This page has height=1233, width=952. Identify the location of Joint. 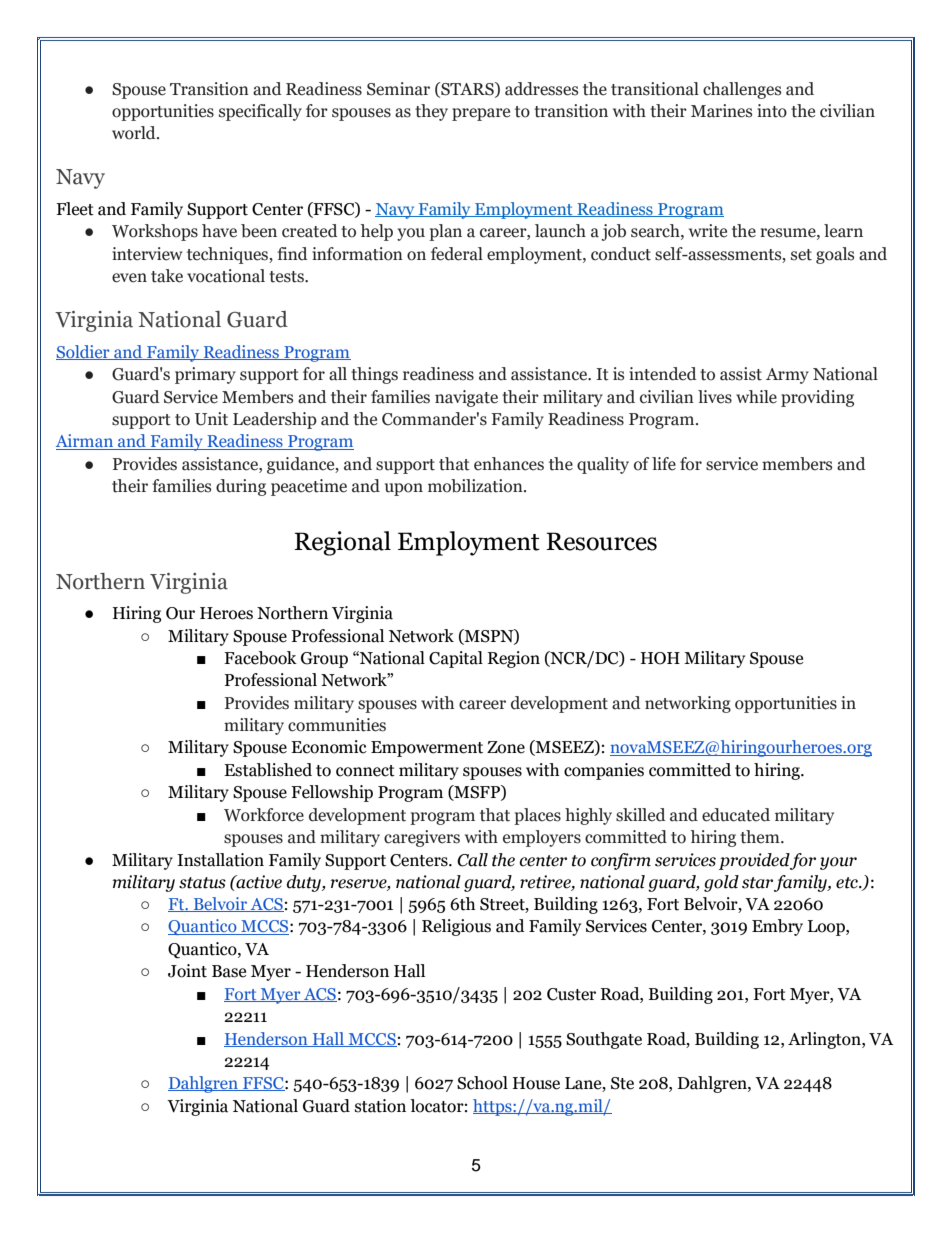
(187, 971).
